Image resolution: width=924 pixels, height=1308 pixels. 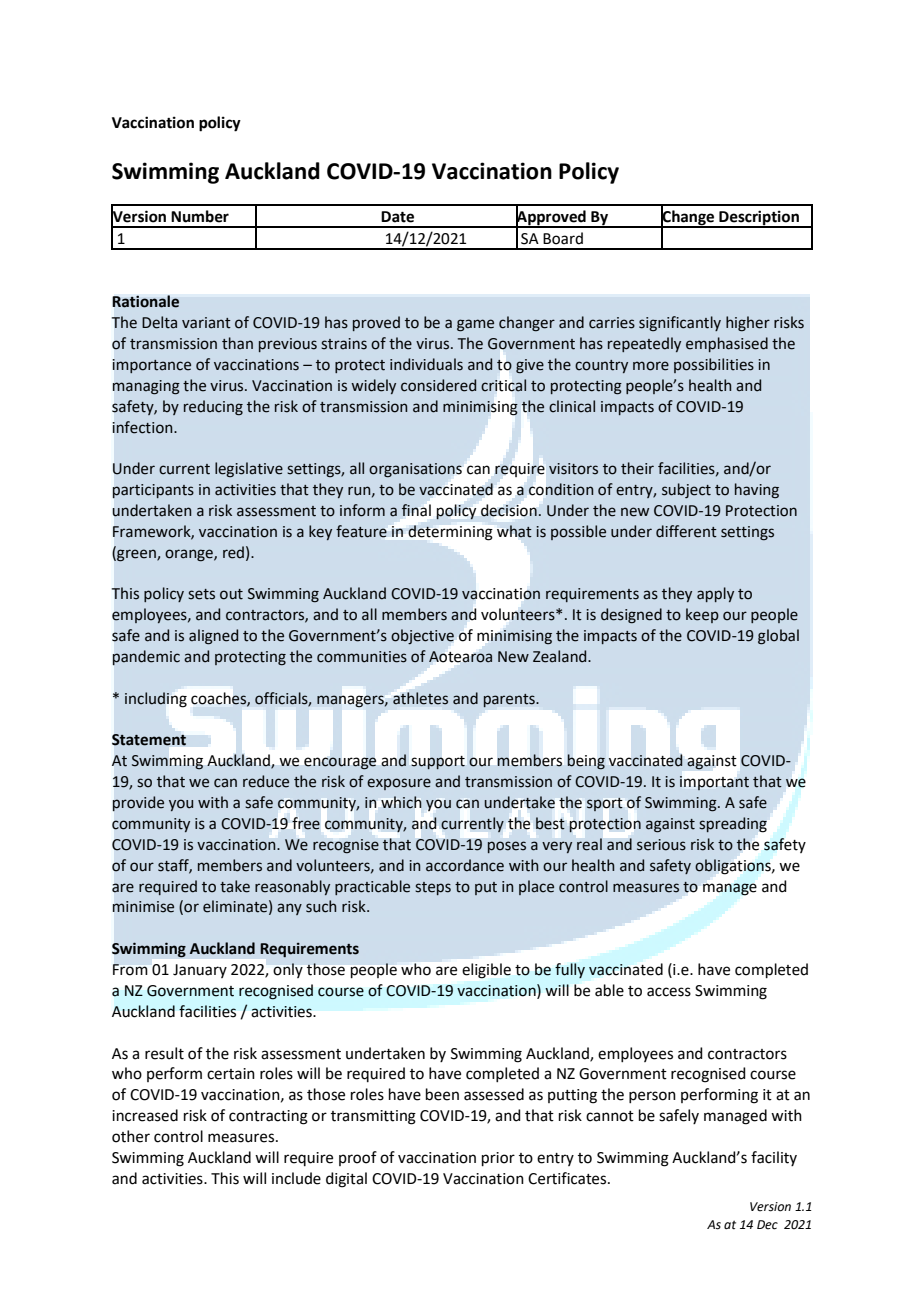 I want to click on Description, so click(x=759, y=218).
